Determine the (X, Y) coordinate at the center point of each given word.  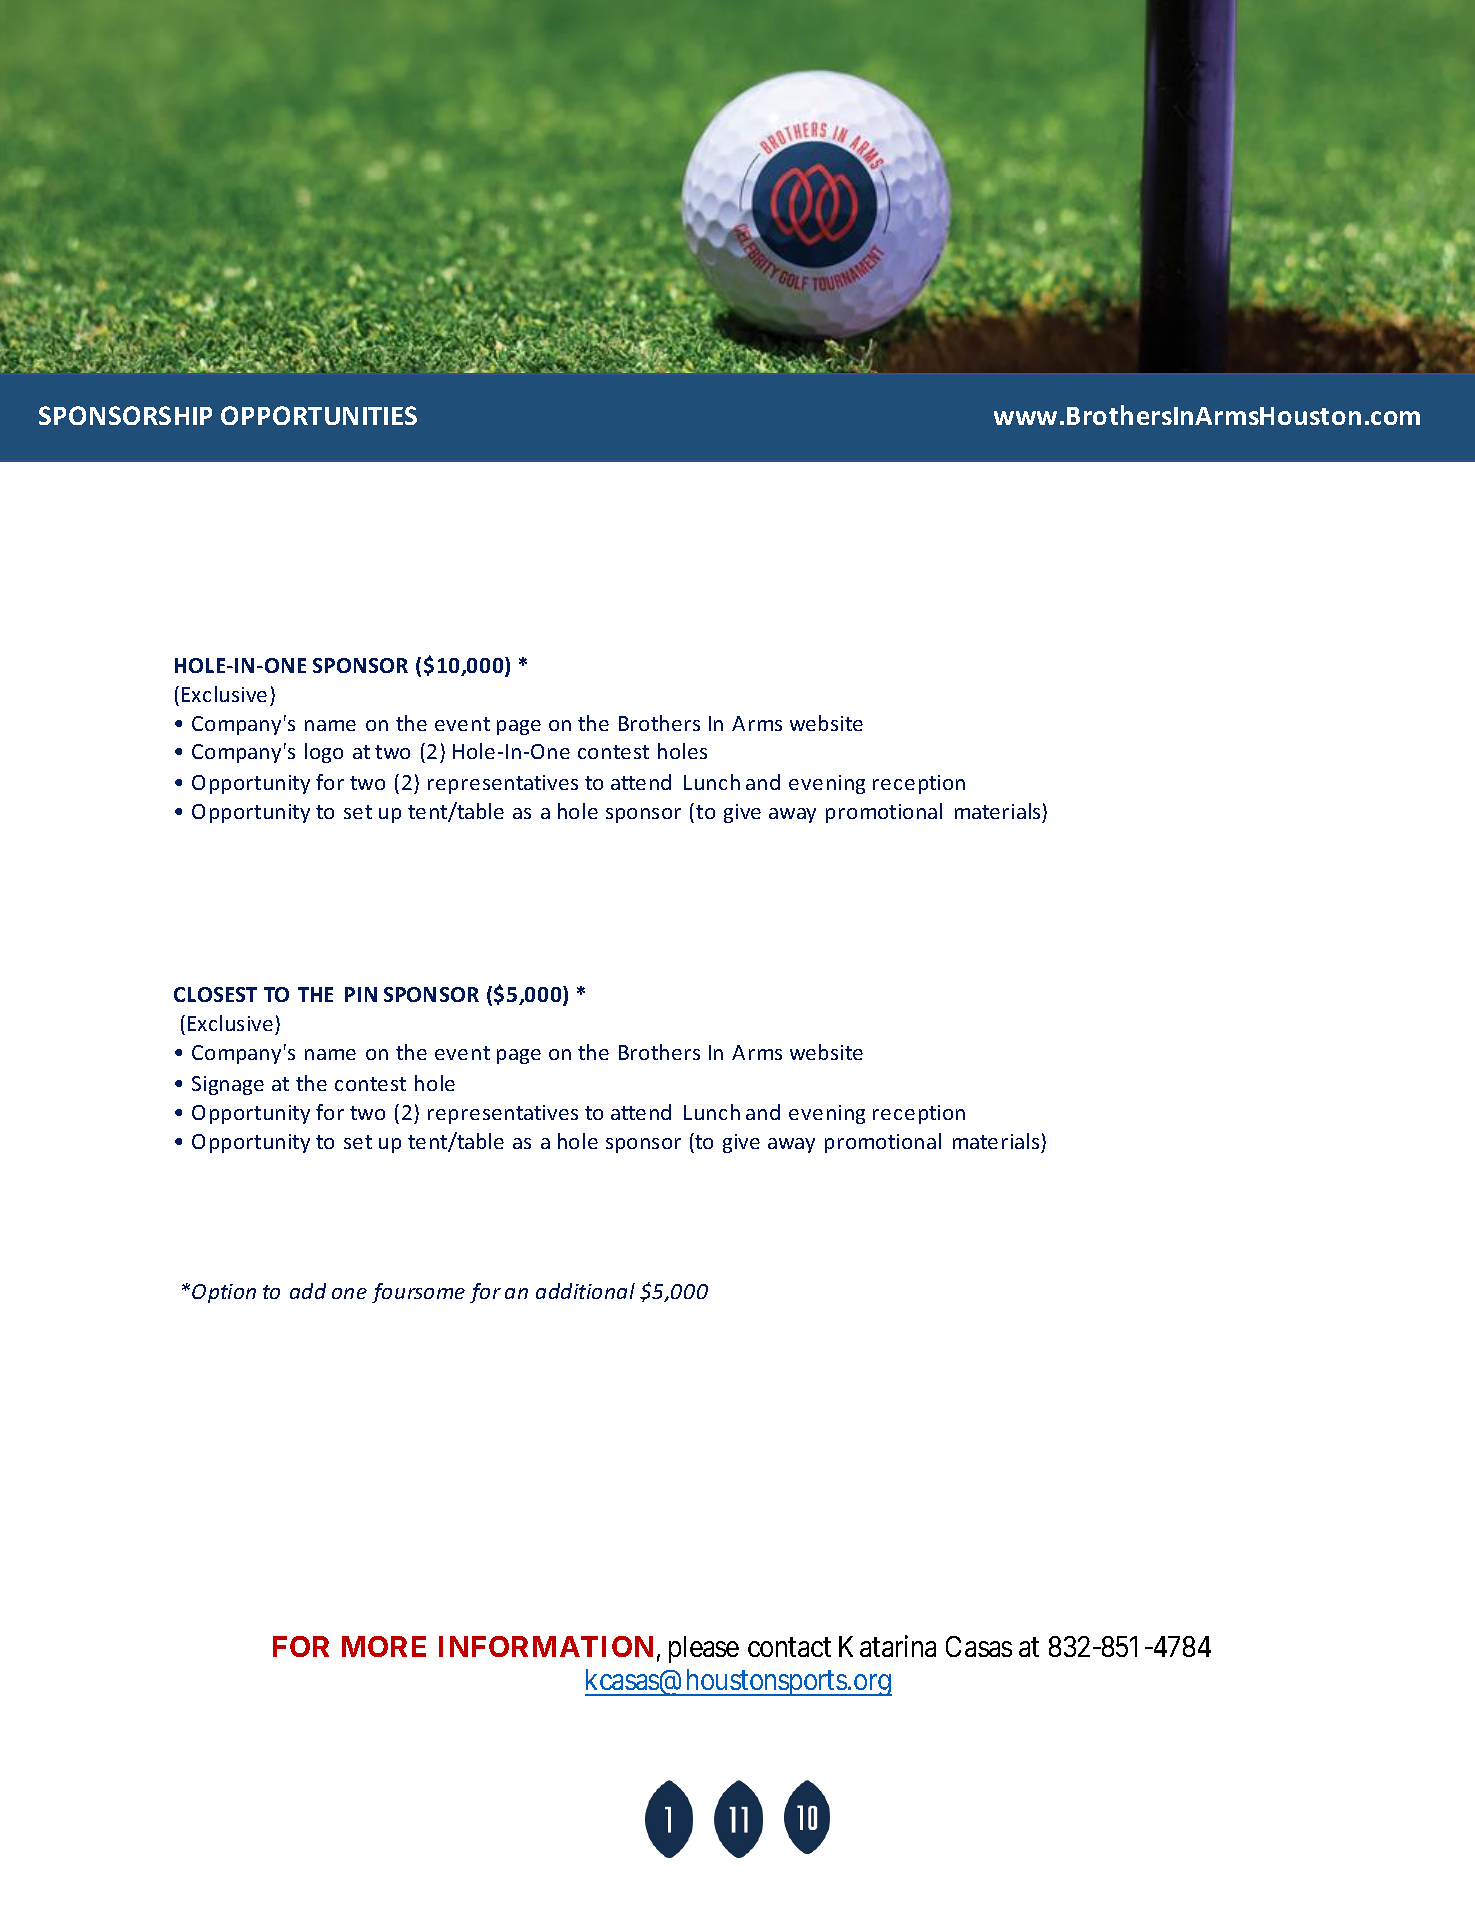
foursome (418, 1293)
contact (789, 1647)
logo (324, 753)
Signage (228, 1085)
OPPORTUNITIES (319, 415)
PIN (361, 994)
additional (585, 1291)
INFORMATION (546, 1646)
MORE (384, 1646)
